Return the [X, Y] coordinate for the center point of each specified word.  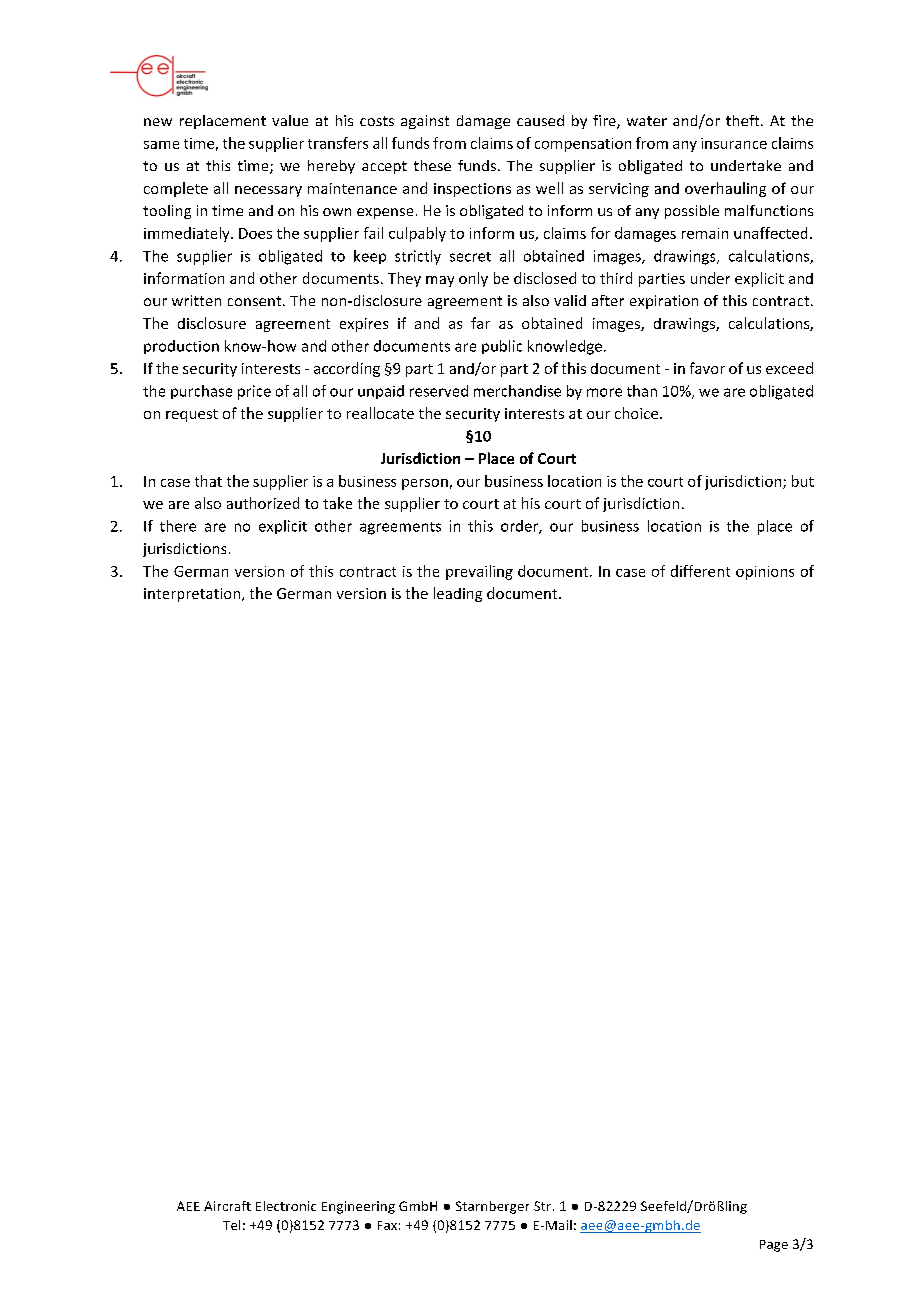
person [425, 484]
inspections [472, 190]
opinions [765, 573]
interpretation [192, 595]
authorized [263, 503]
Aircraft [227, 1206]
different [700, 571]
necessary [268, 191]
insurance [734, 143]
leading [458, 594]
